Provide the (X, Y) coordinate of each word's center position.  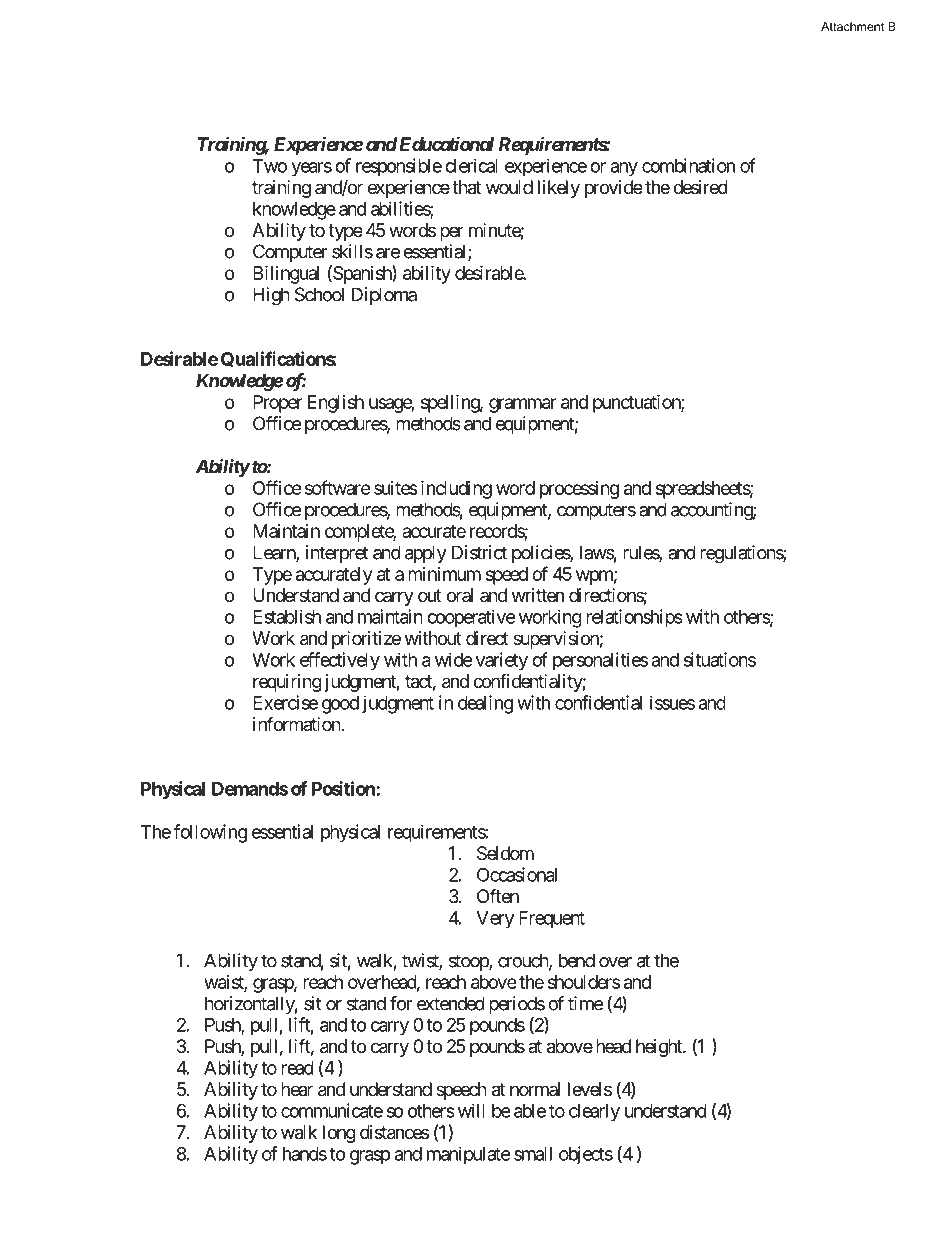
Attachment (852, 26)
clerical (471, 165)
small (533, 1154)
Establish (287, 616)
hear (297, 1089)
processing (579, 490)
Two (270, 166)
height (660, 1048)
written (538, 595)
